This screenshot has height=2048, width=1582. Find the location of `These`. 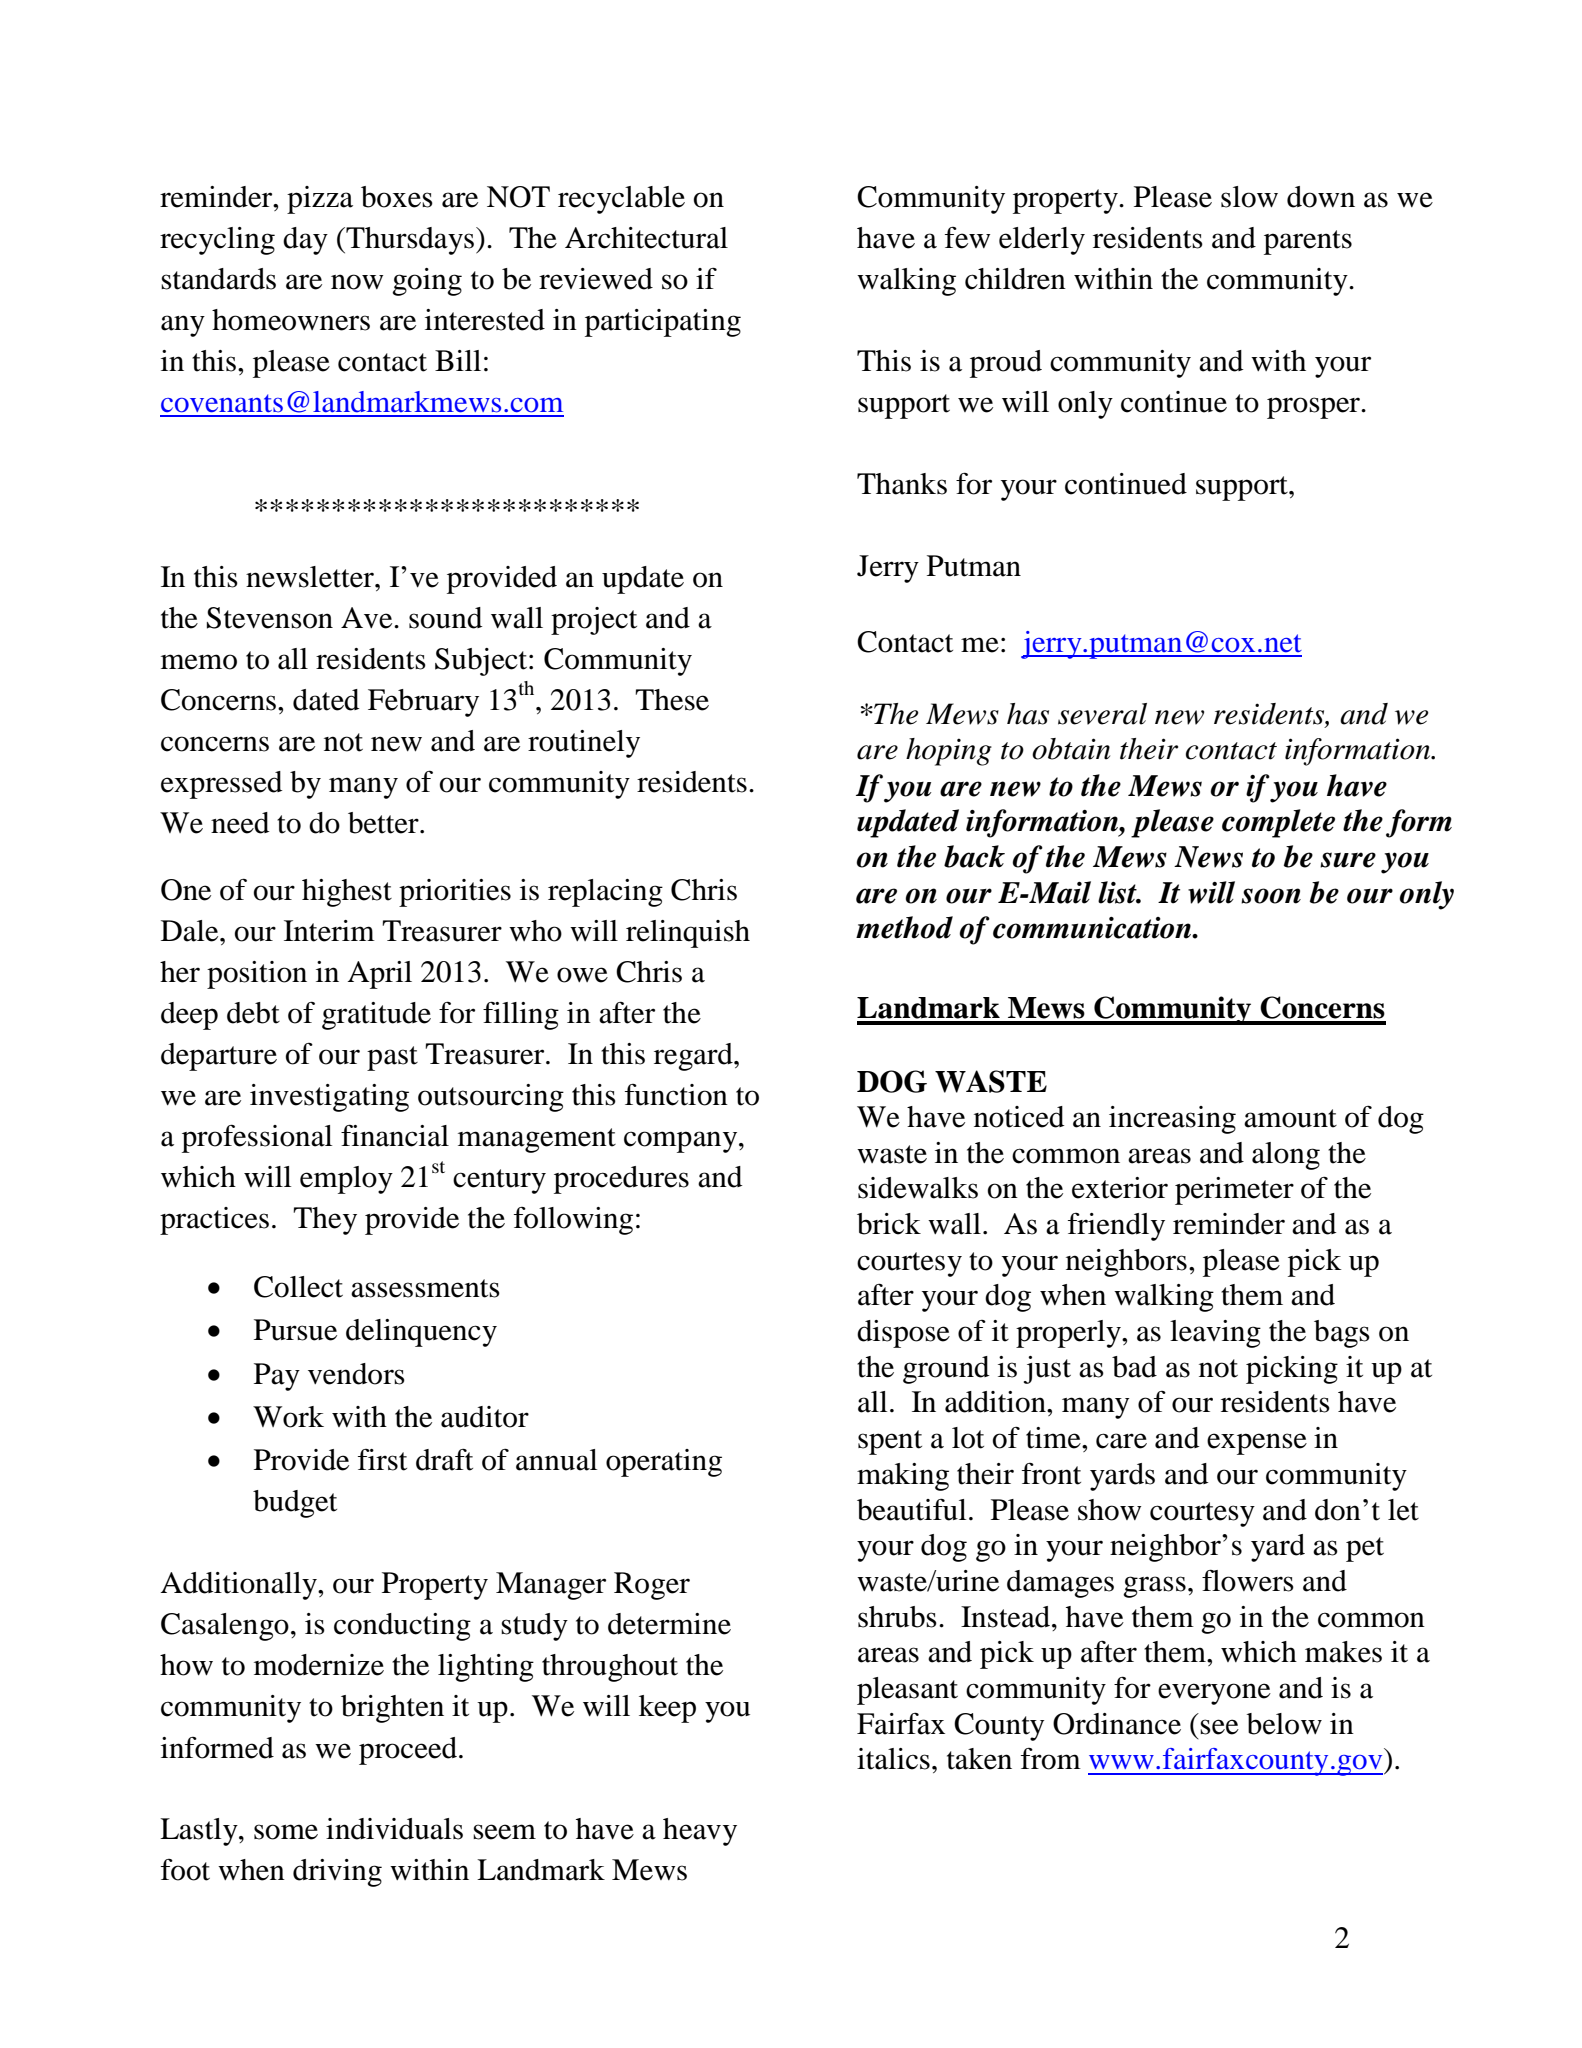

These is located at coordinates (672, 700).
